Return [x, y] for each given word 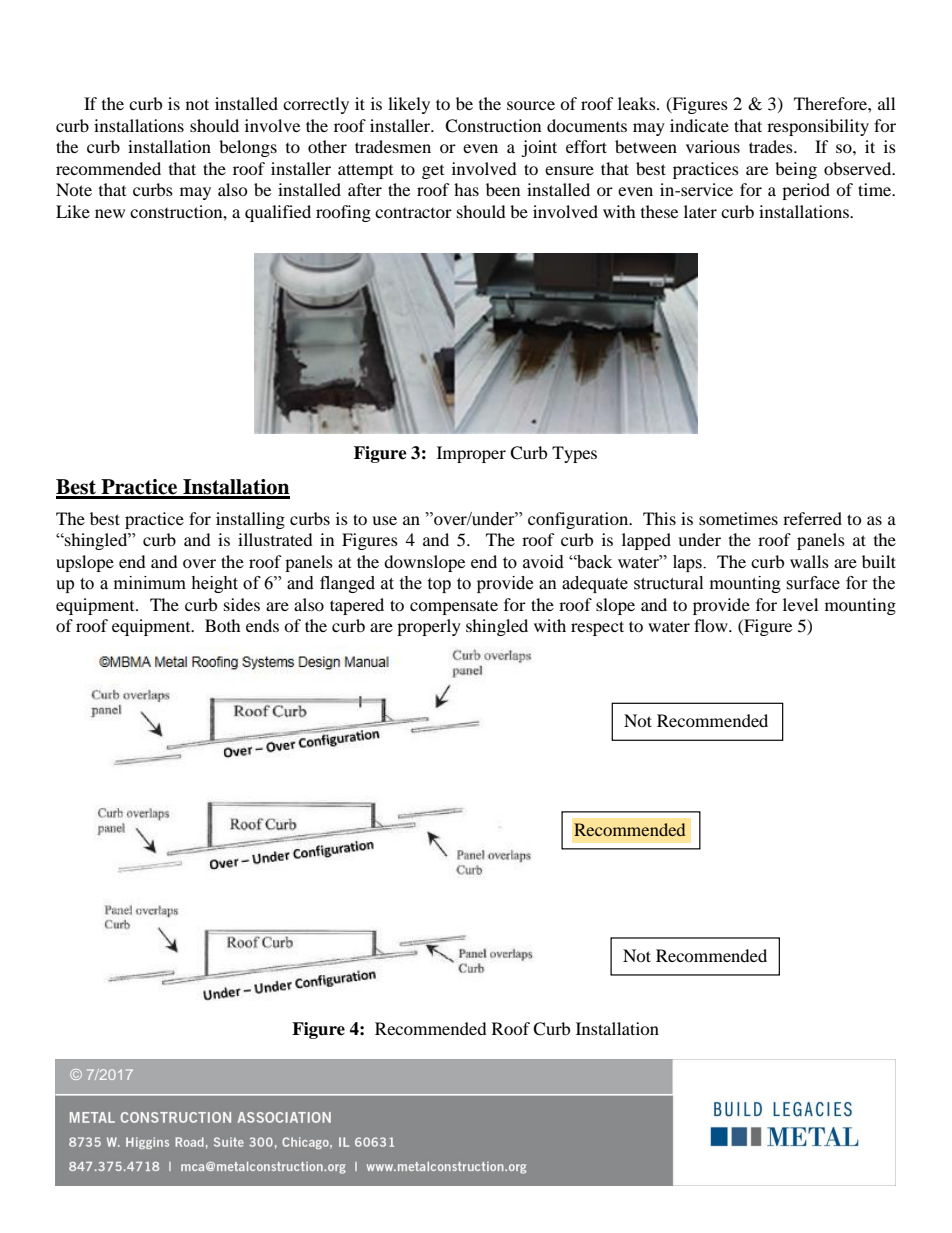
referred [812, 518]
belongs [248, 148]
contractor [413, 213]
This [659, 518]
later [700, 211]
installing [250, 520]
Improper [471, 454]
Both [223, 625]
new [110, 213]
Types [574, 454]
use [384, 520]
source [531, 105]
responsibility [818, 127]
